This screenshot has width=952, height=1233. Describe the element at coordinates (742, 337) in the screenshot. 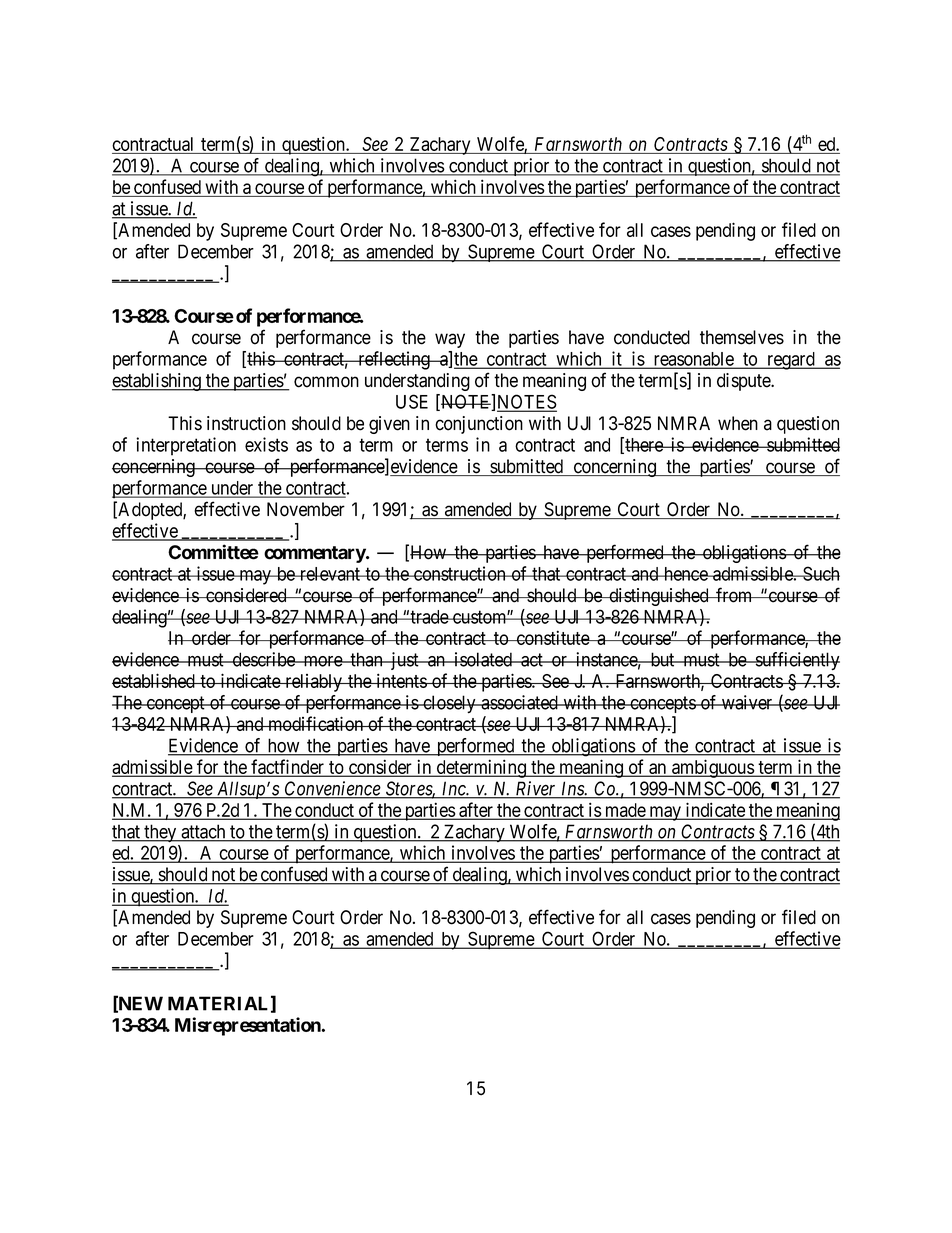

I see `themselves` at that location.
